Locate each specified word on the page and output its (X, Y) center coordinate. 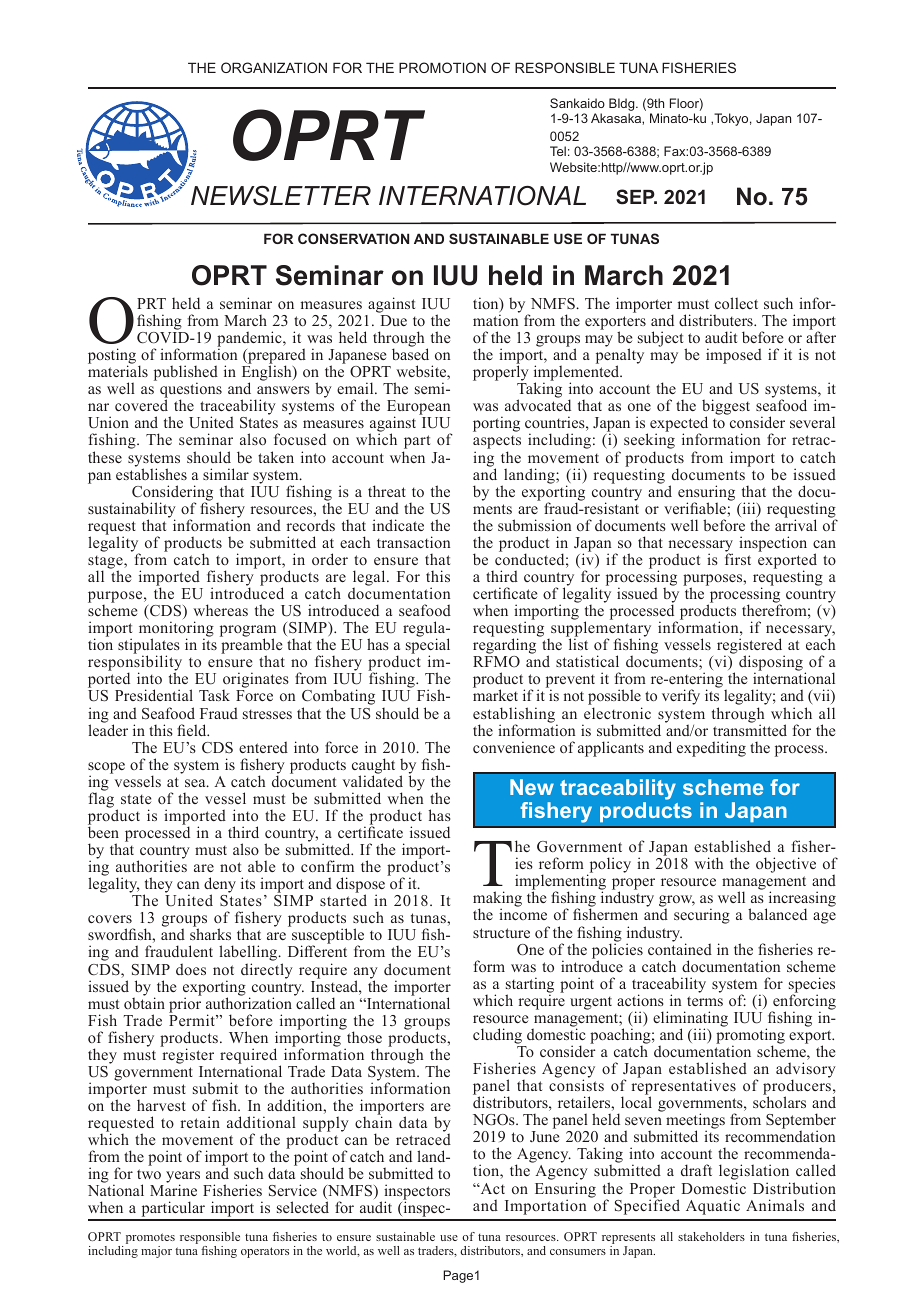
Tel (558, 151)
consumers (578, 1252)
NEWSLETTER (281, 196)
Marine (173, 1190)
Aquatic (713, 1207)
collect (736, 303)
